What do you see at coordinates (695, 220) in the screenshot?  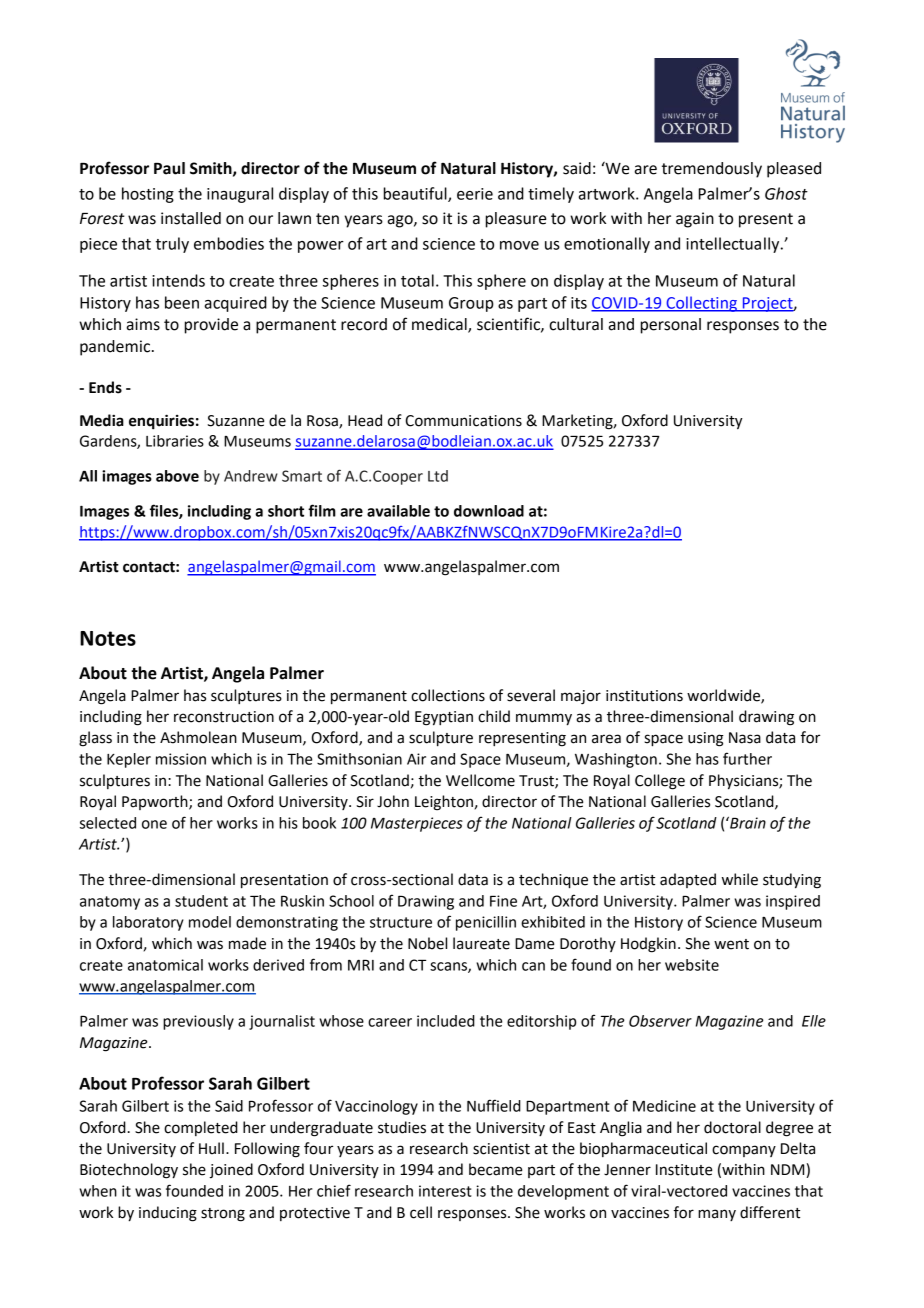 I see `again` at bounding box center [695, 220].
